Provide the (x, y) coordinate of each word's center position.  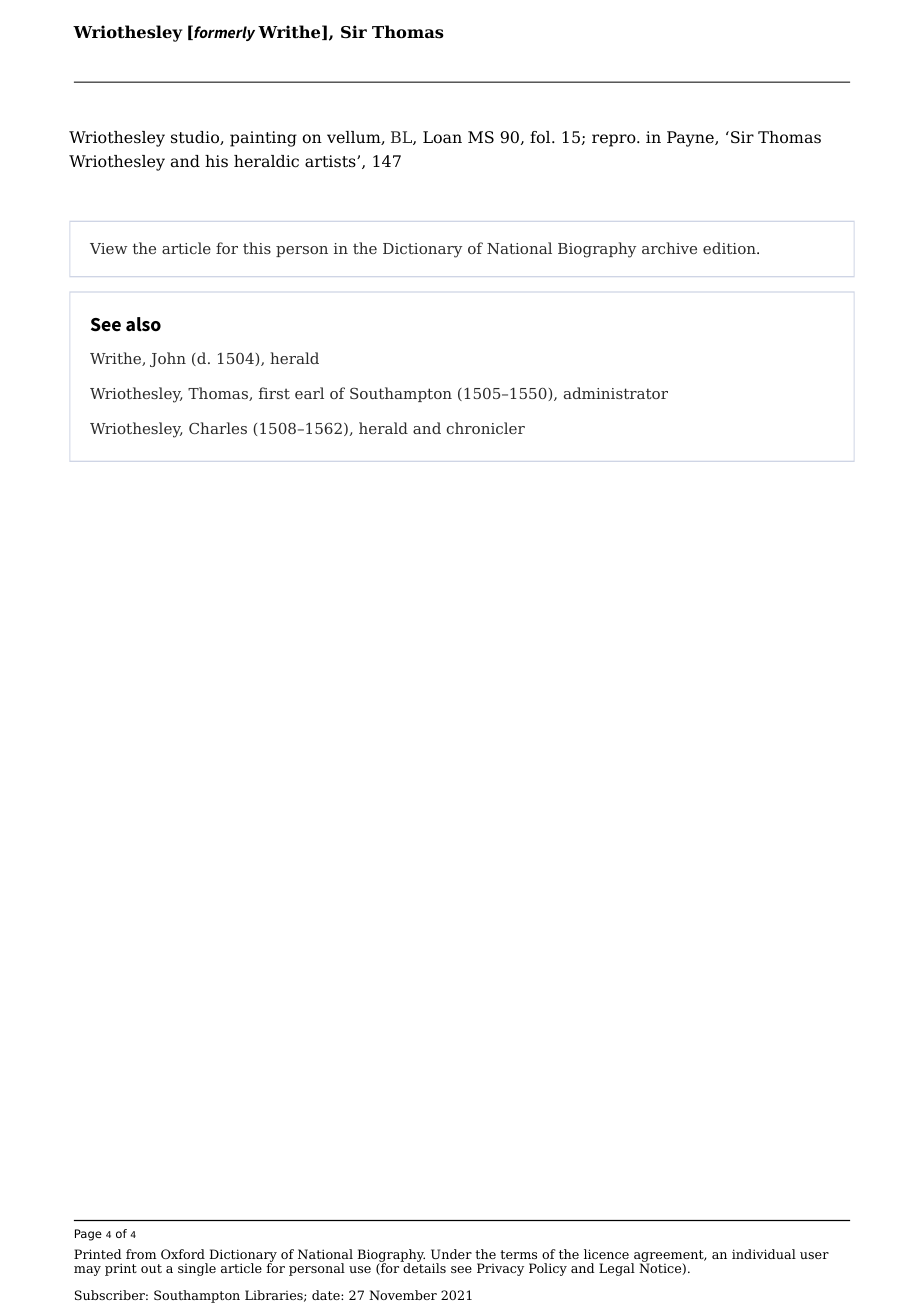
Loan (442, 137)
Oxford (183, 1254)
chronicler (486, 428)
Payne (691, 139)
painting (263, 139)
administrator (616, 393)
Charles (218, 428)
